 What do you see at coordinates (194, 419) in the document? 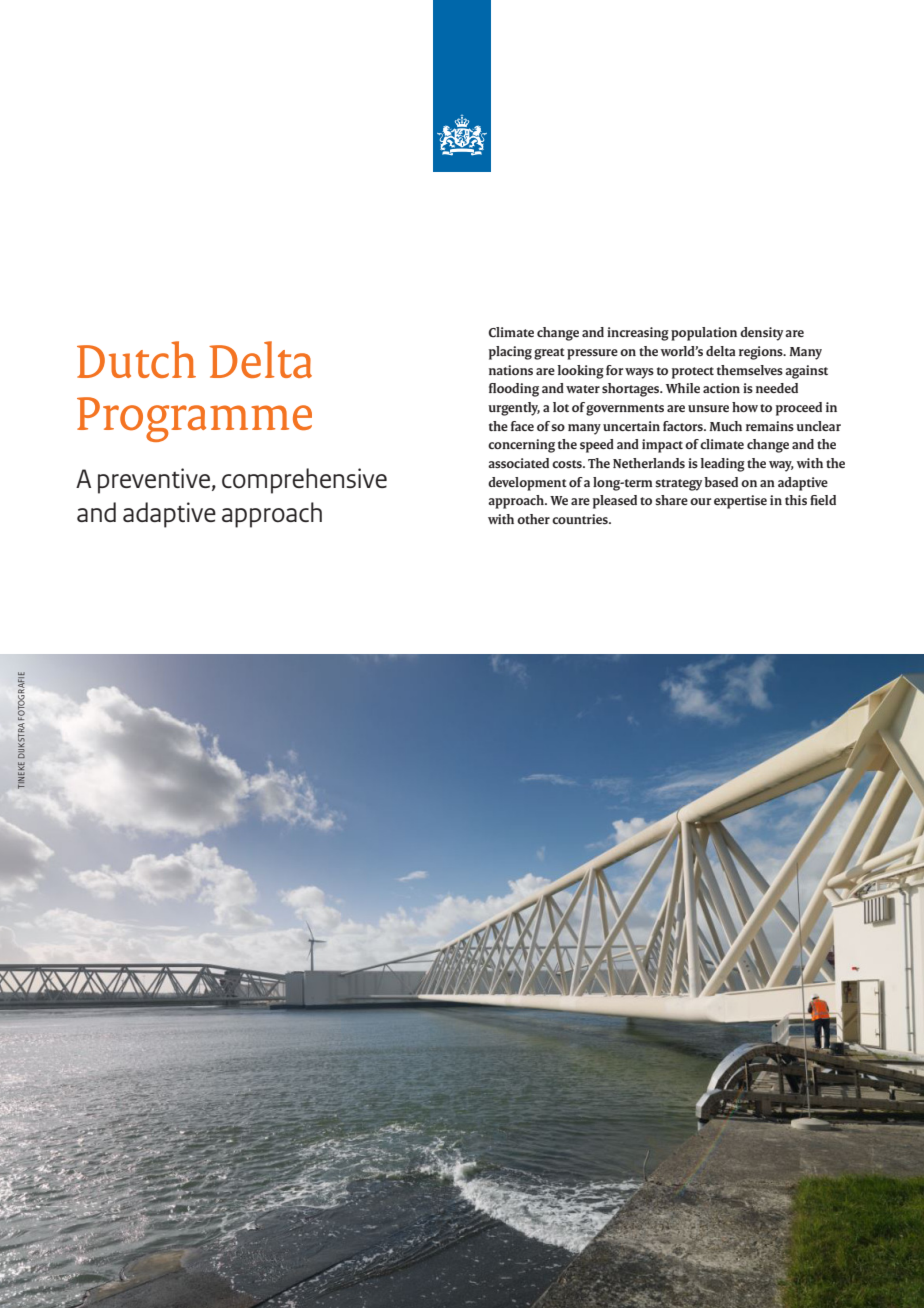
I see `Programme` at bounding box center [194, 419].
